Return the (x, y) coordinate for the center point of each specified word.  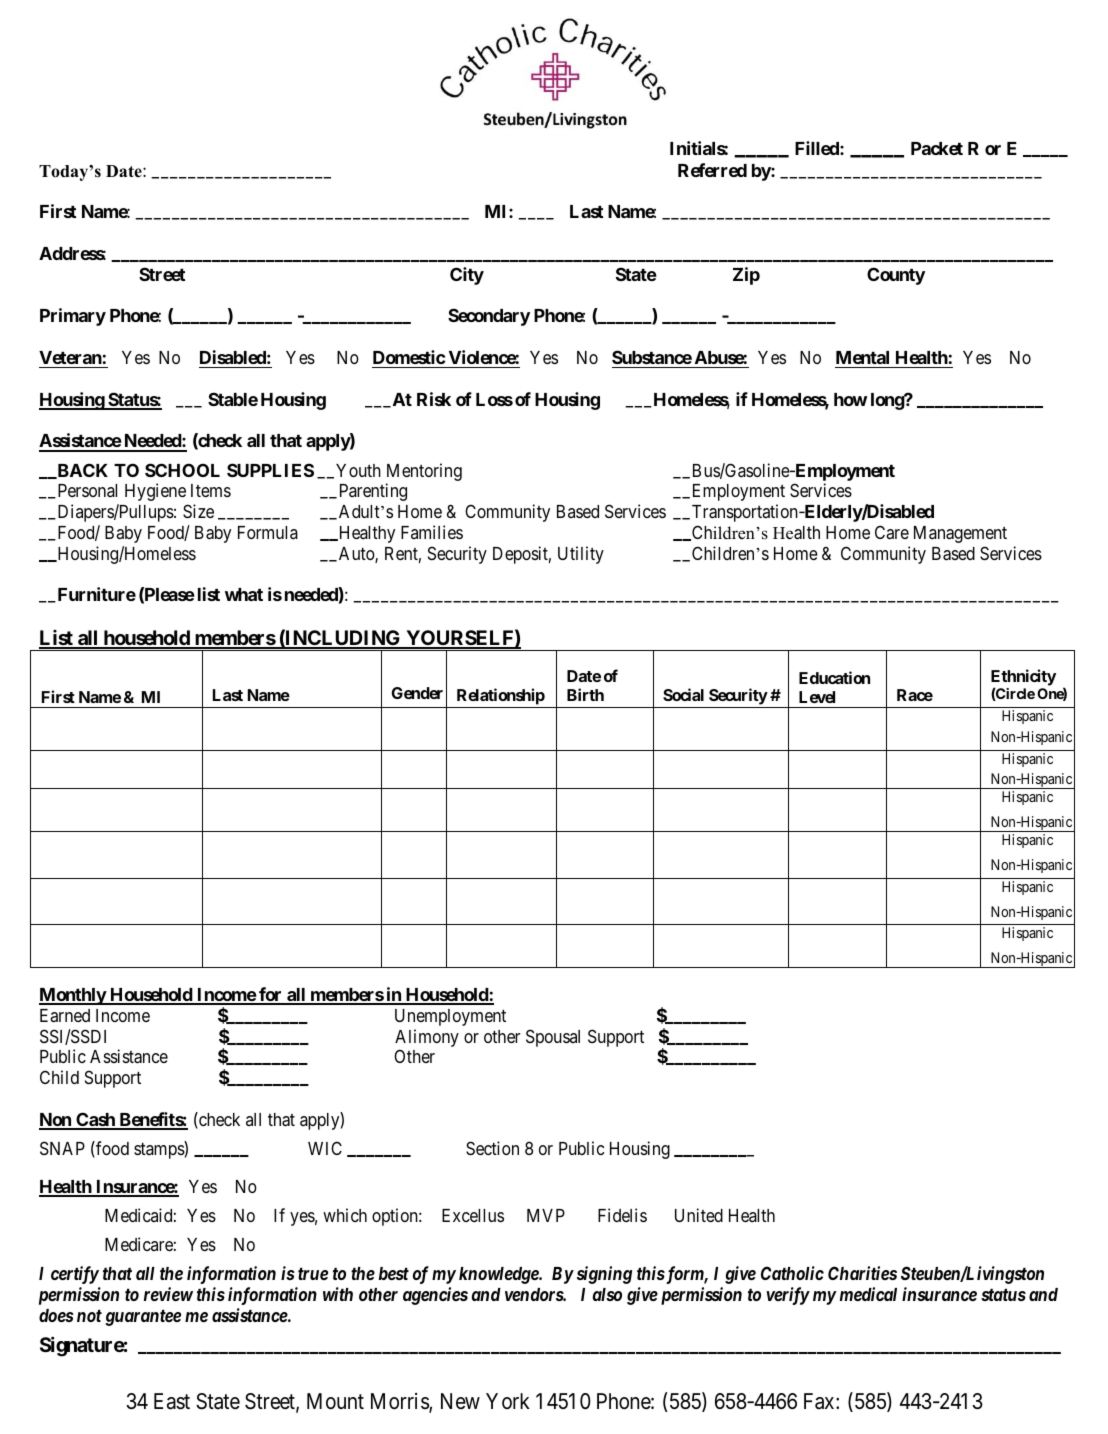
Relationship (501, 696)
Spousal (553, 1038)
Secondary (489, 317)
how (850, 399)
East (172, 1401)
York (508, 1401)
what (244, 594)
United (699, 1215)
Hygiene (155, 492)
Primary (73, 317)
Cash (95, 1120)
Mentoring (424, 472)
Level (817, 697)
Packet (937, 148)
